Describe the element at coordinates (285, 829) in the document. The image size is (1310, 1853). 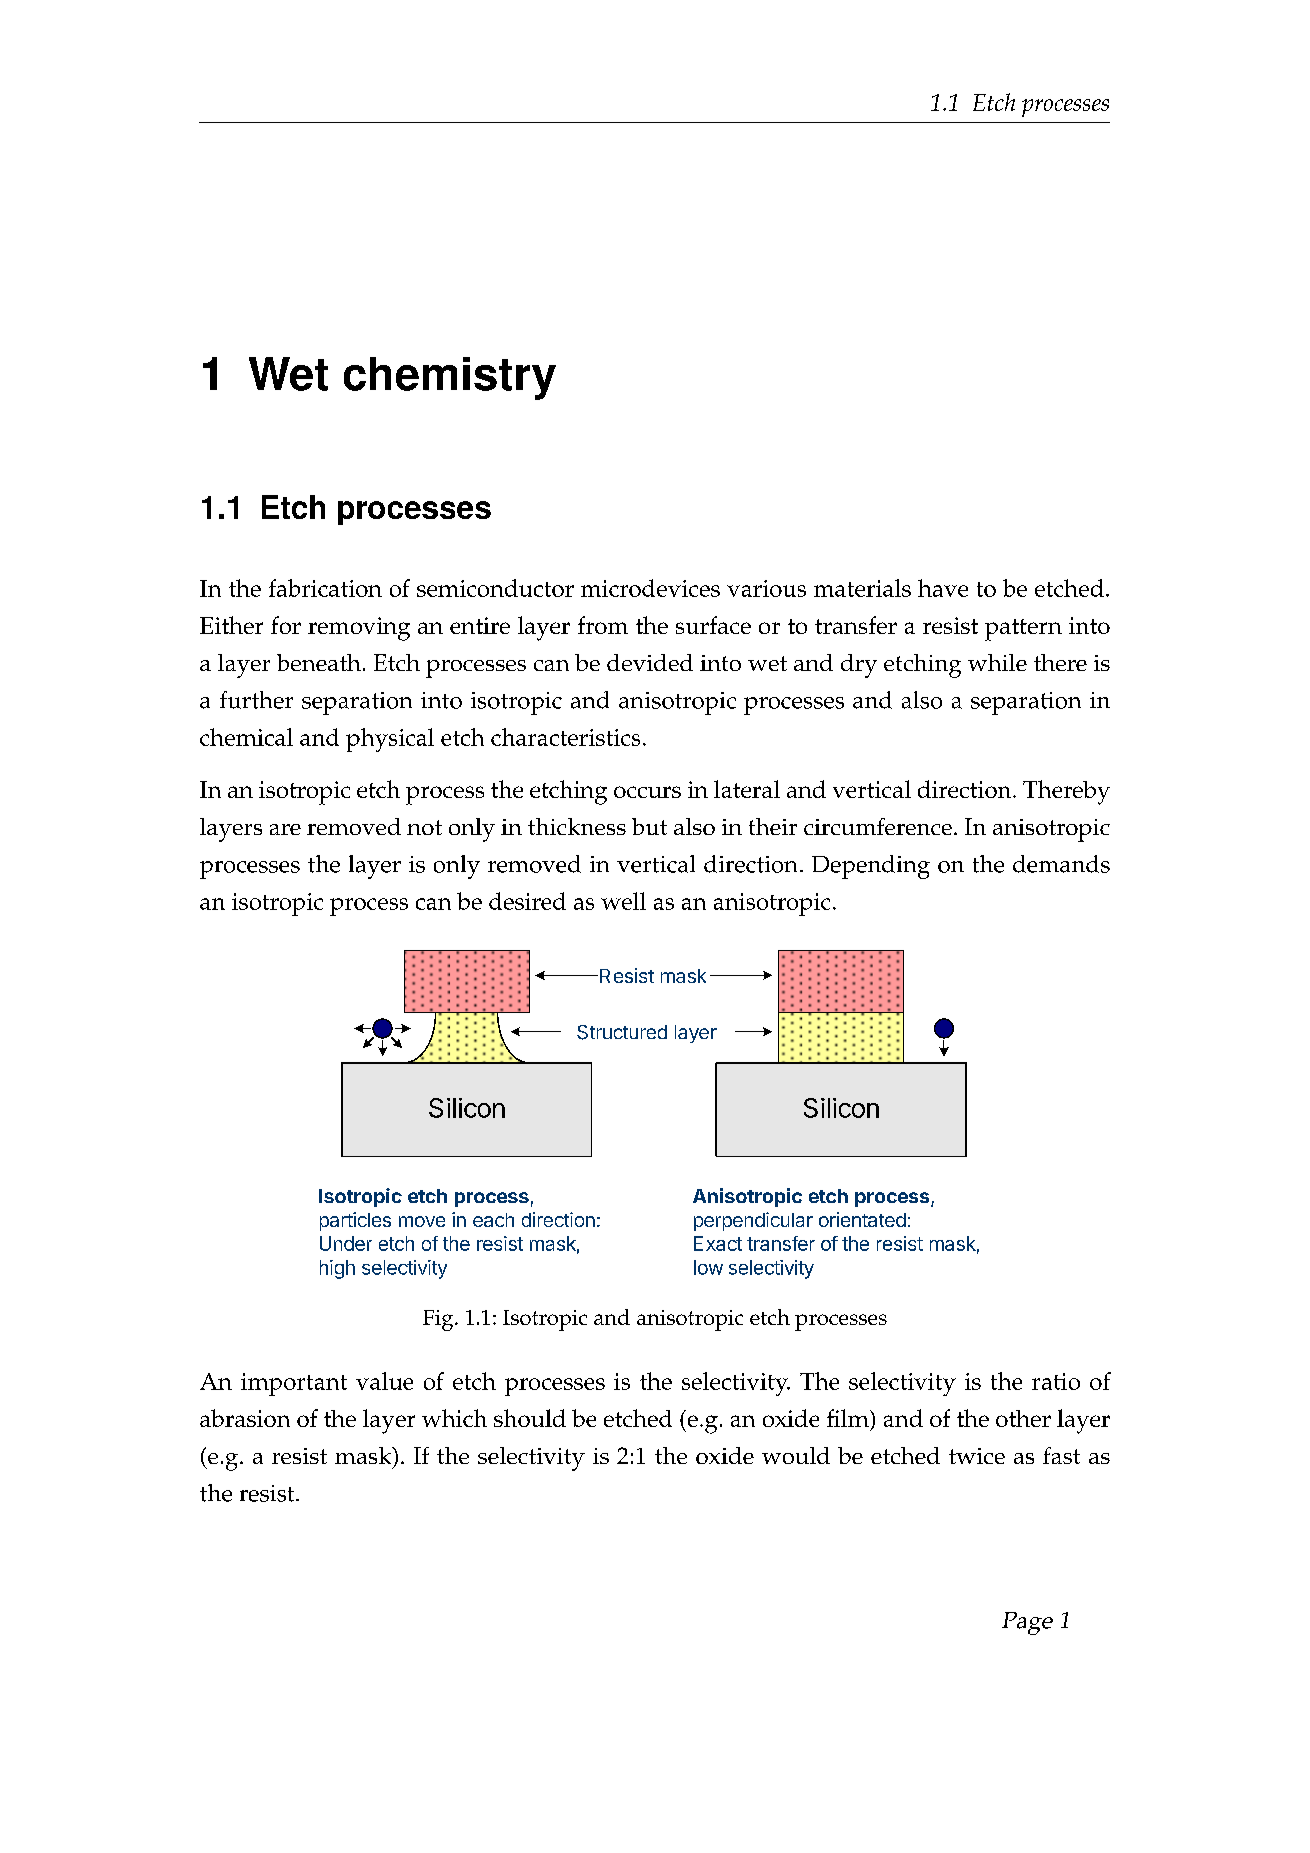
I see `are` at that location.
